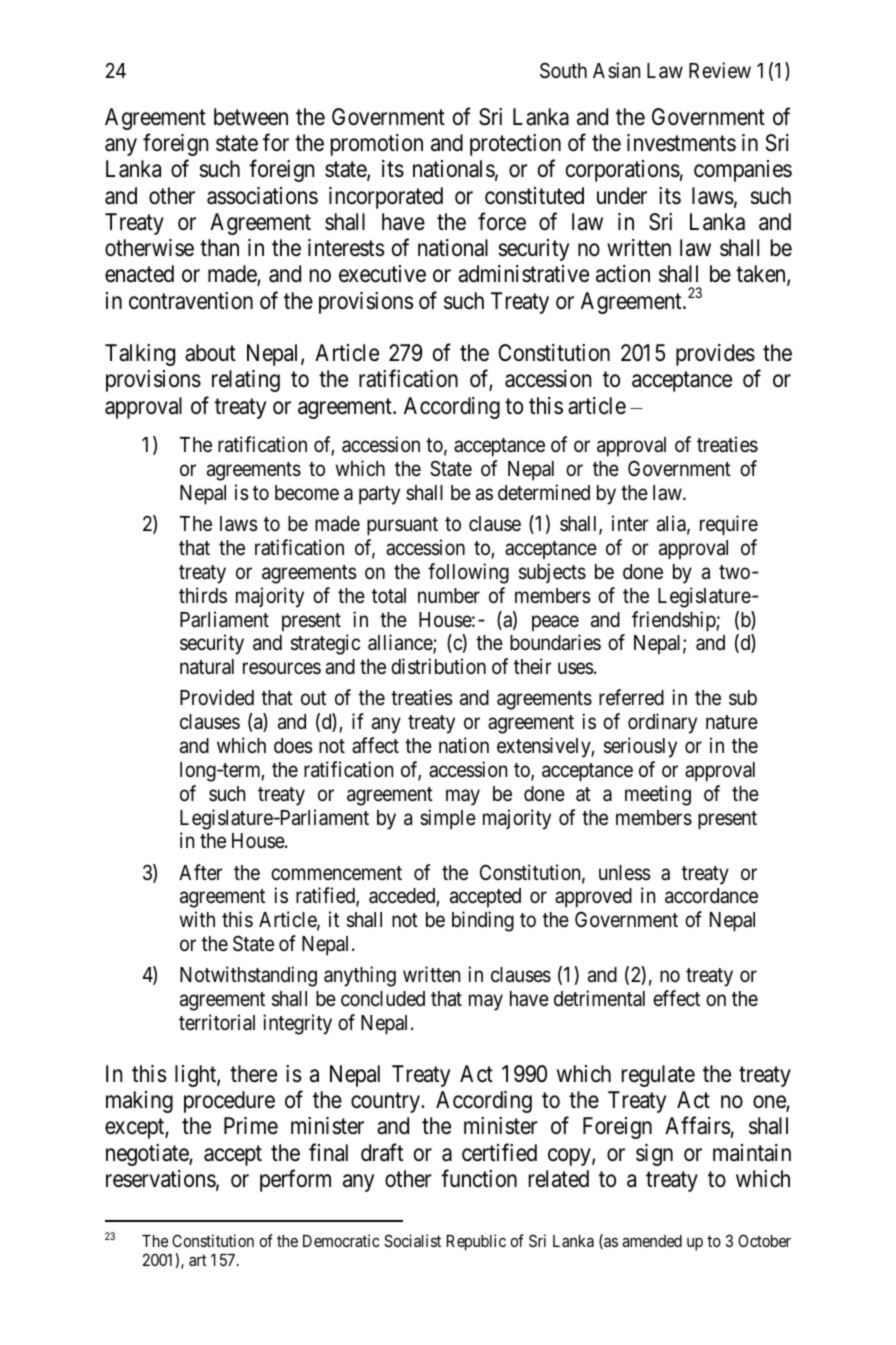  What do you see at coordinates (729, 525) in the page?
I see `require` at bounding box center [729, 525].
